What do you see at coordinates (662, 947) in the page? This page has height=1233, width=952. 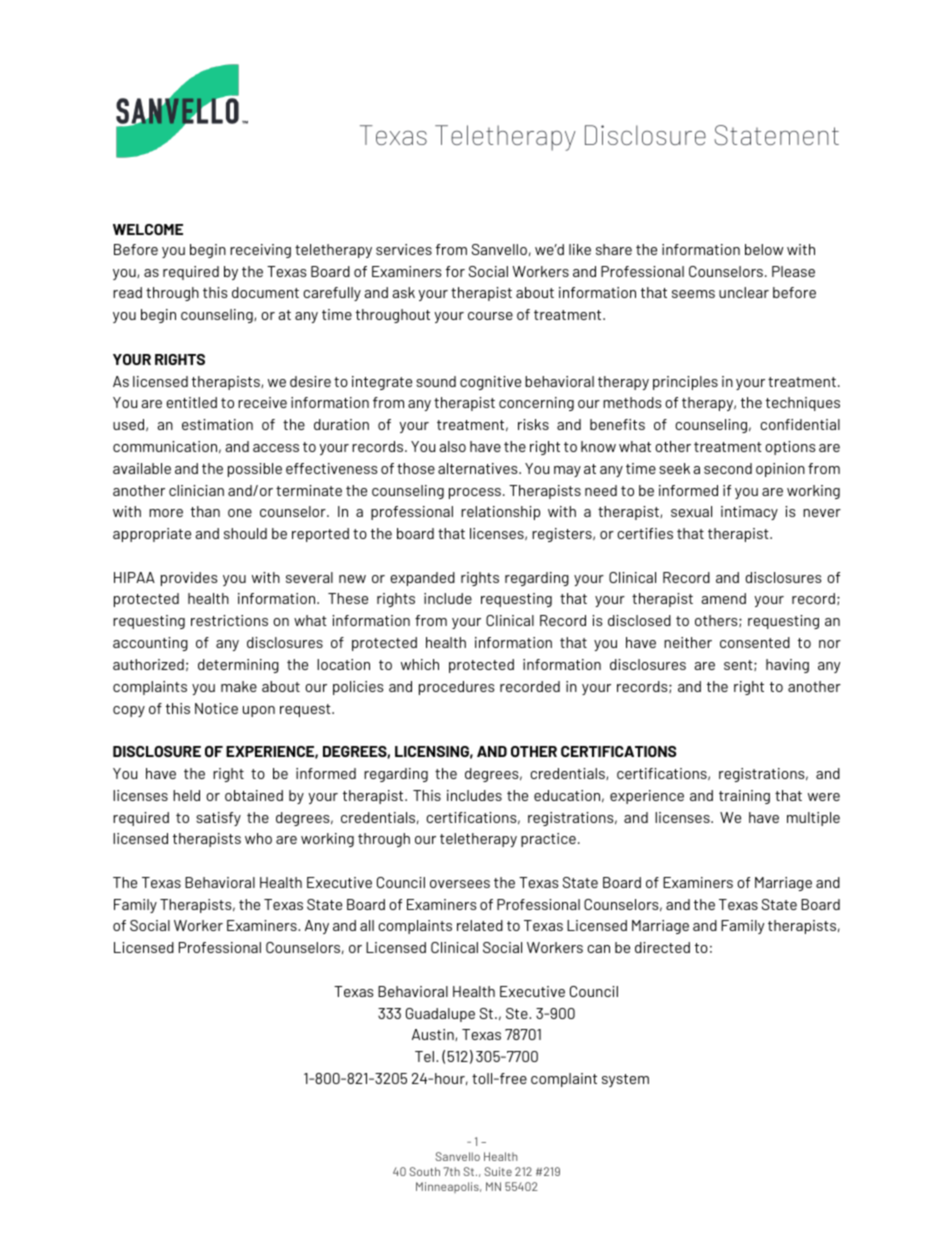 I see `directed` at bounding box center [662, 947].
